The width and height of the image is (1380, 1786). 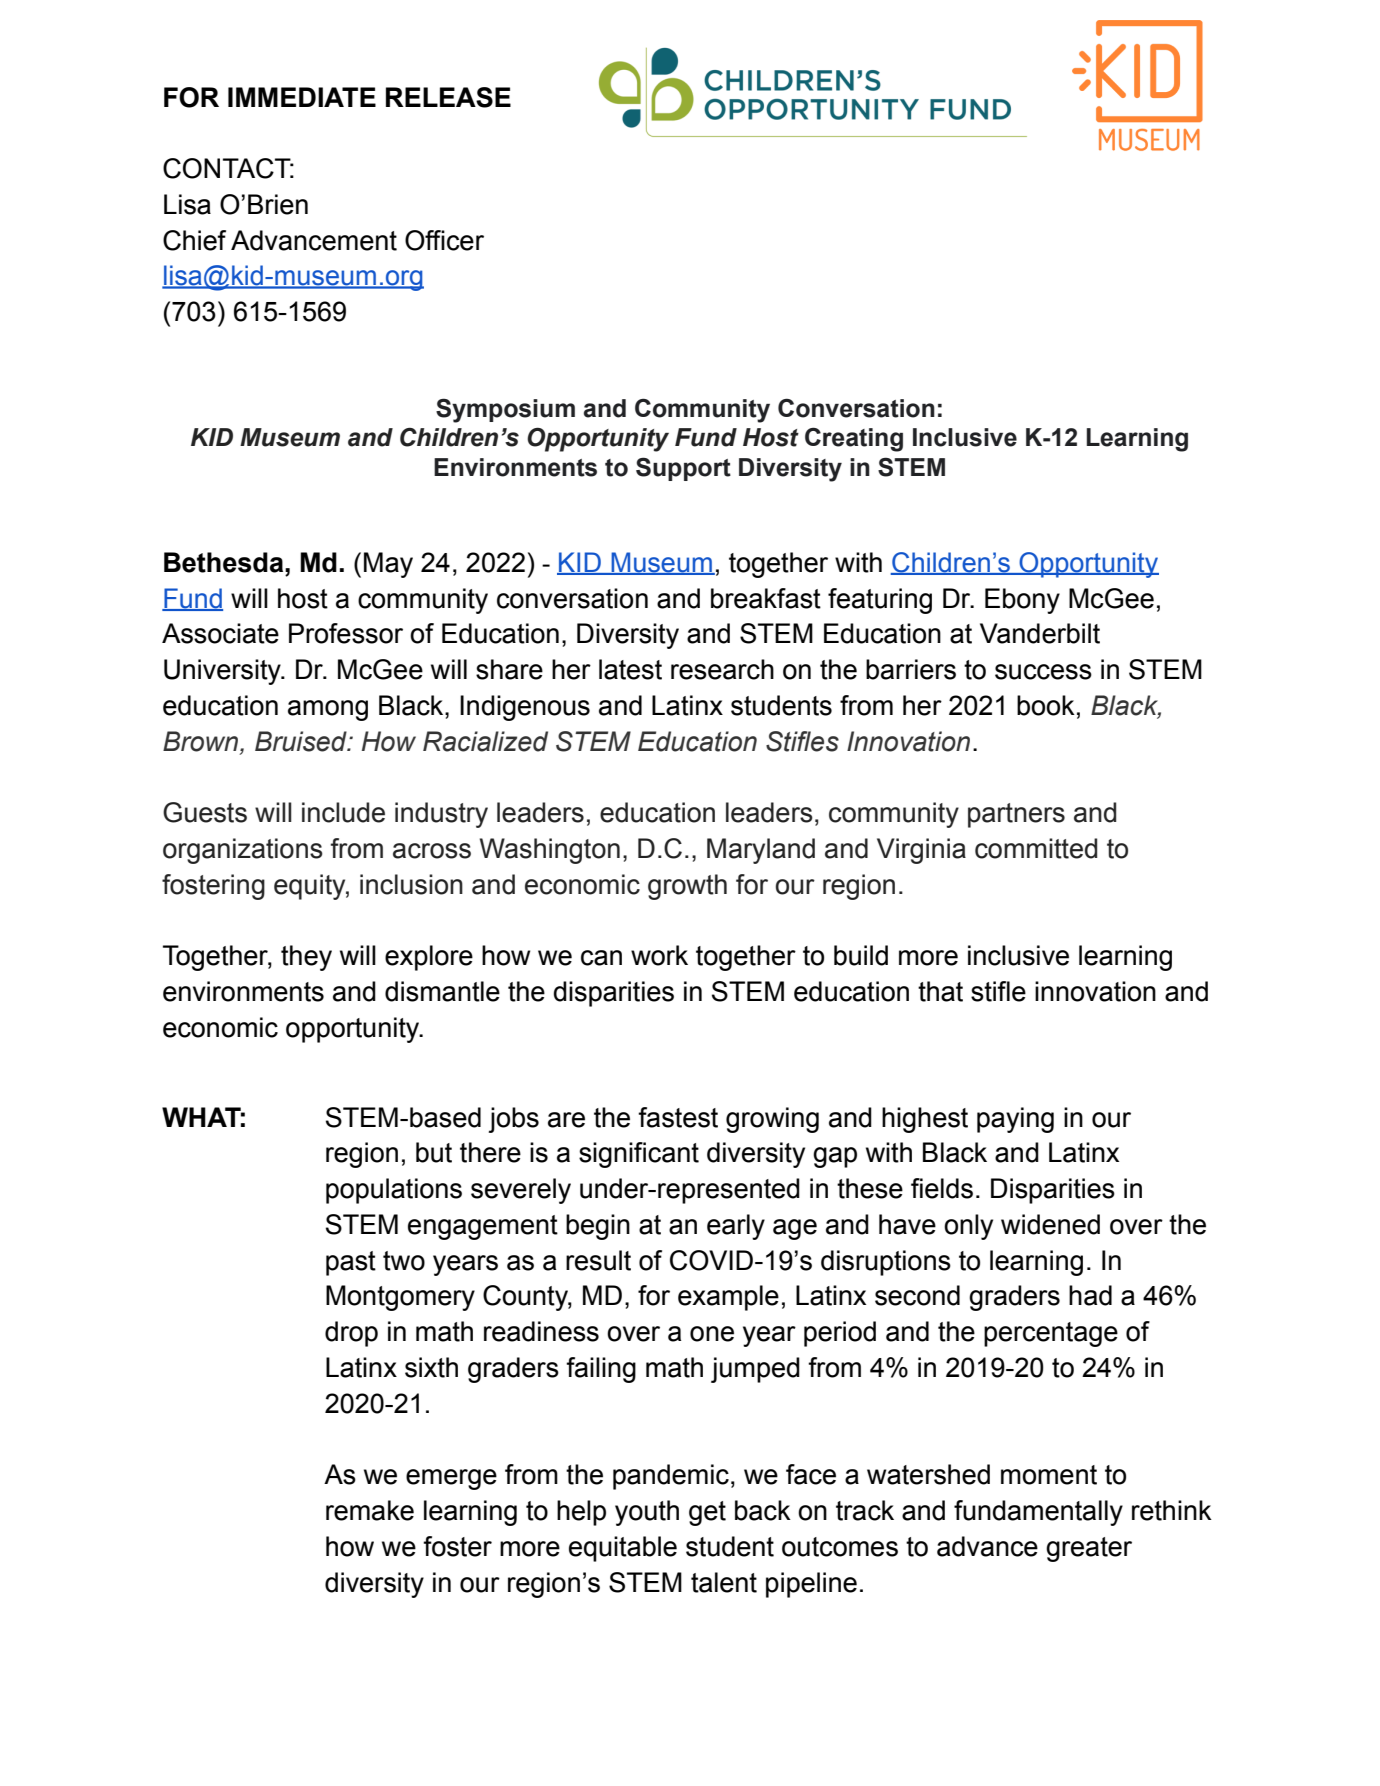 What do you see at coordinates (647, 1513) in the image?
I see `youth` at bounding box center [647, 1513].
